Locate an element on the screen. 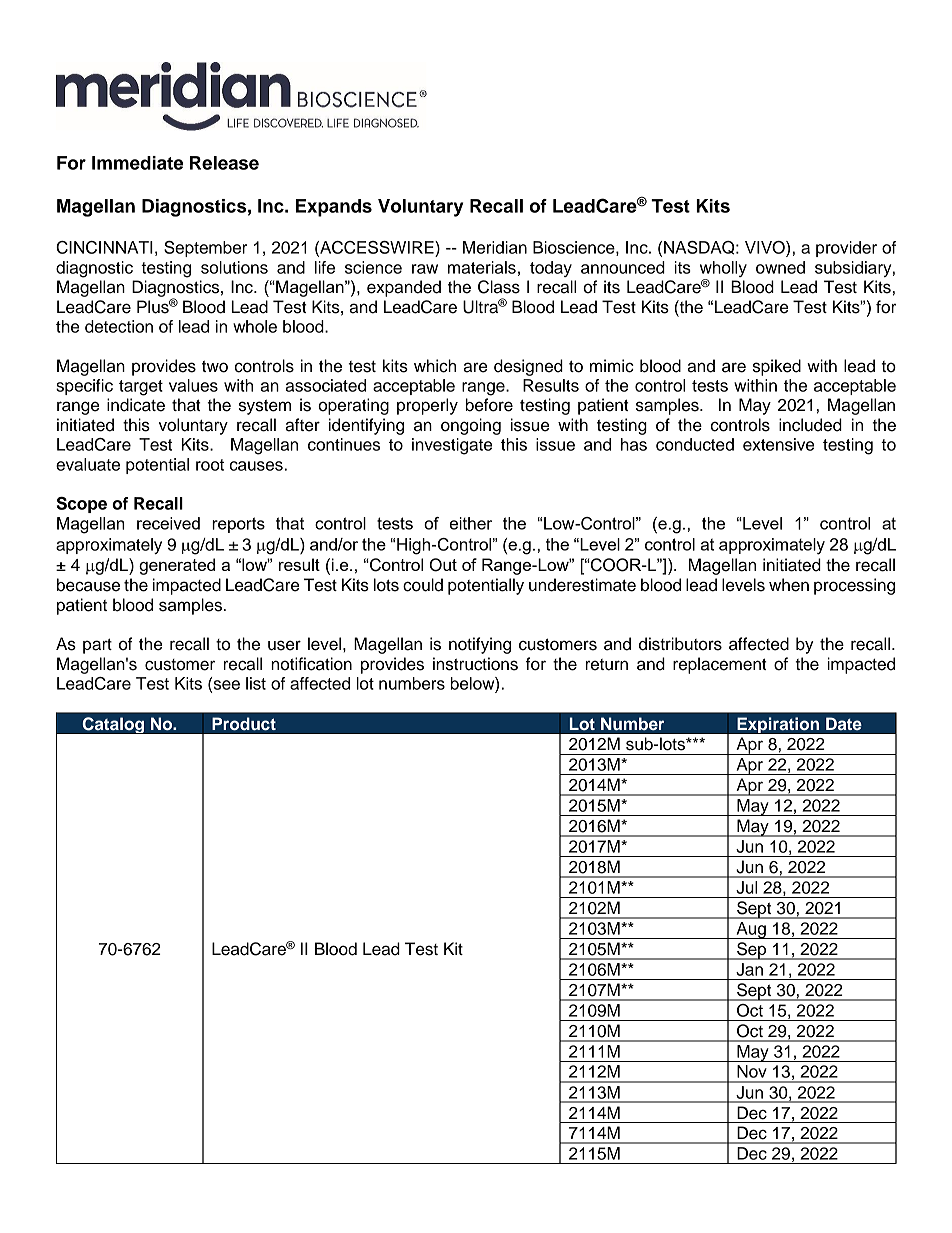 The width and height of the screenshot is (952, 1233). VIVO is located at coordinates (766, 249).
